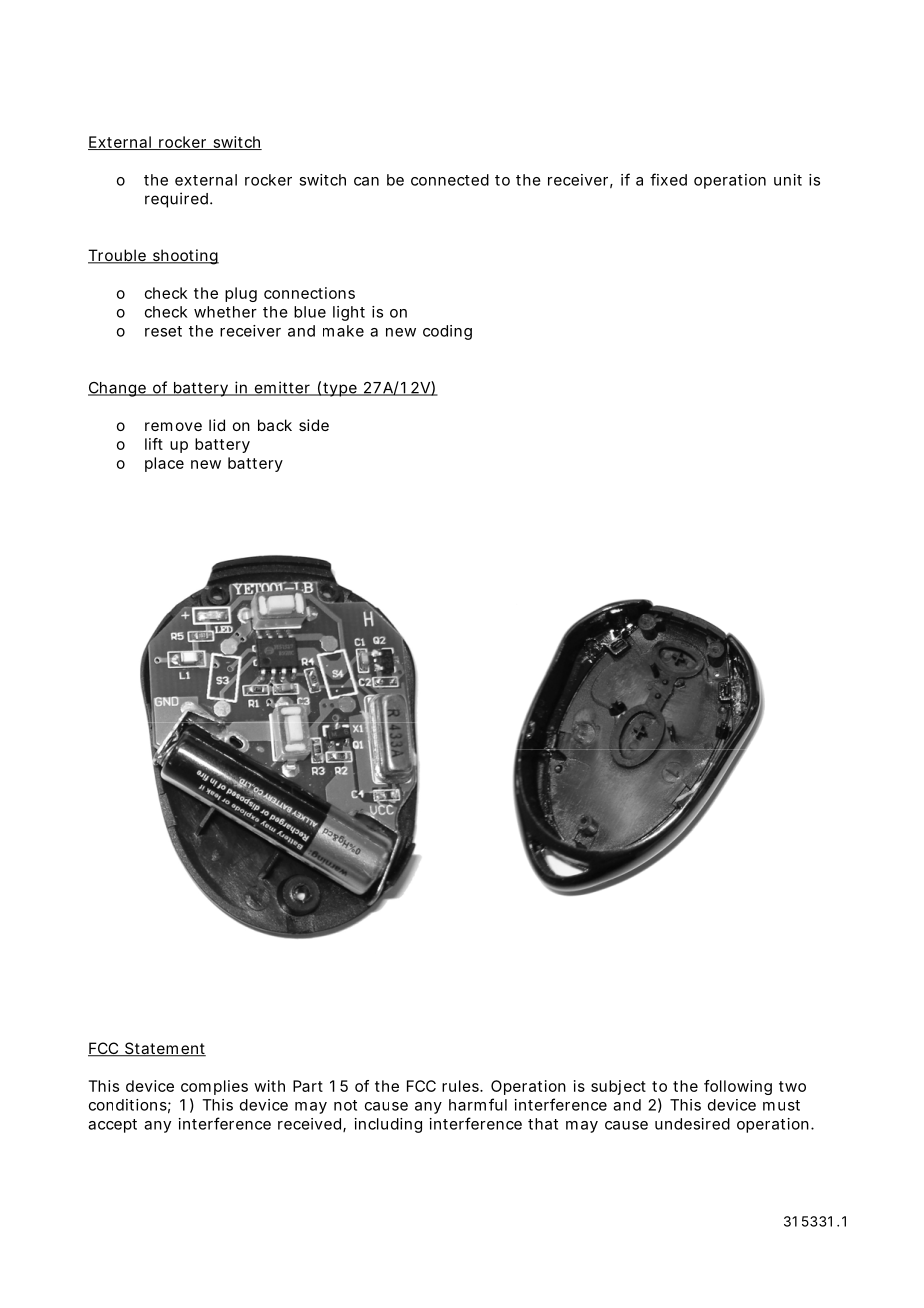 The image size is (924, 1308). I want to click on undesired, so click(692, 1124).
